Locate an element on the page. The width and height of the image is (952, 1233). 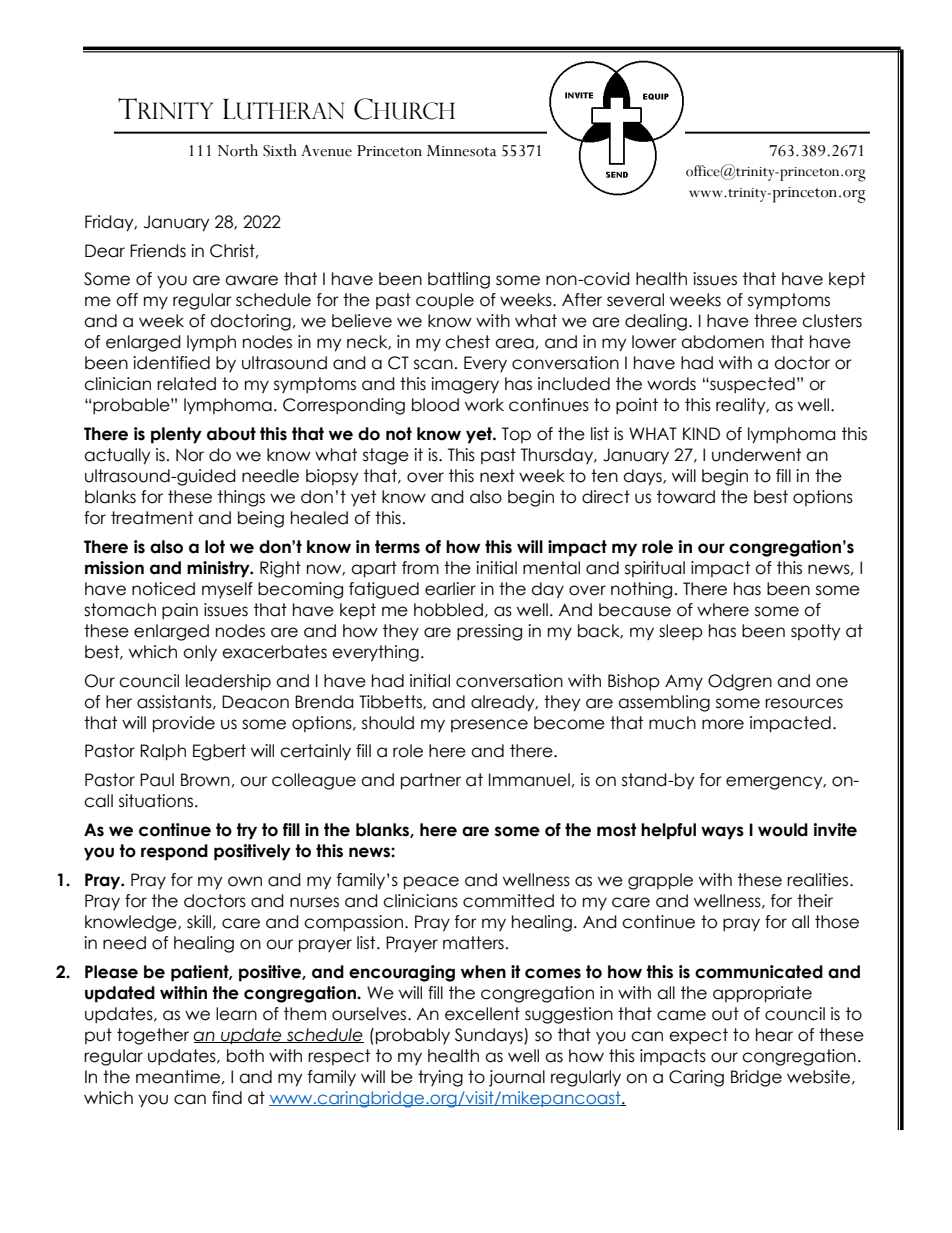
Minnesota is located at coordinates (461, 151).
